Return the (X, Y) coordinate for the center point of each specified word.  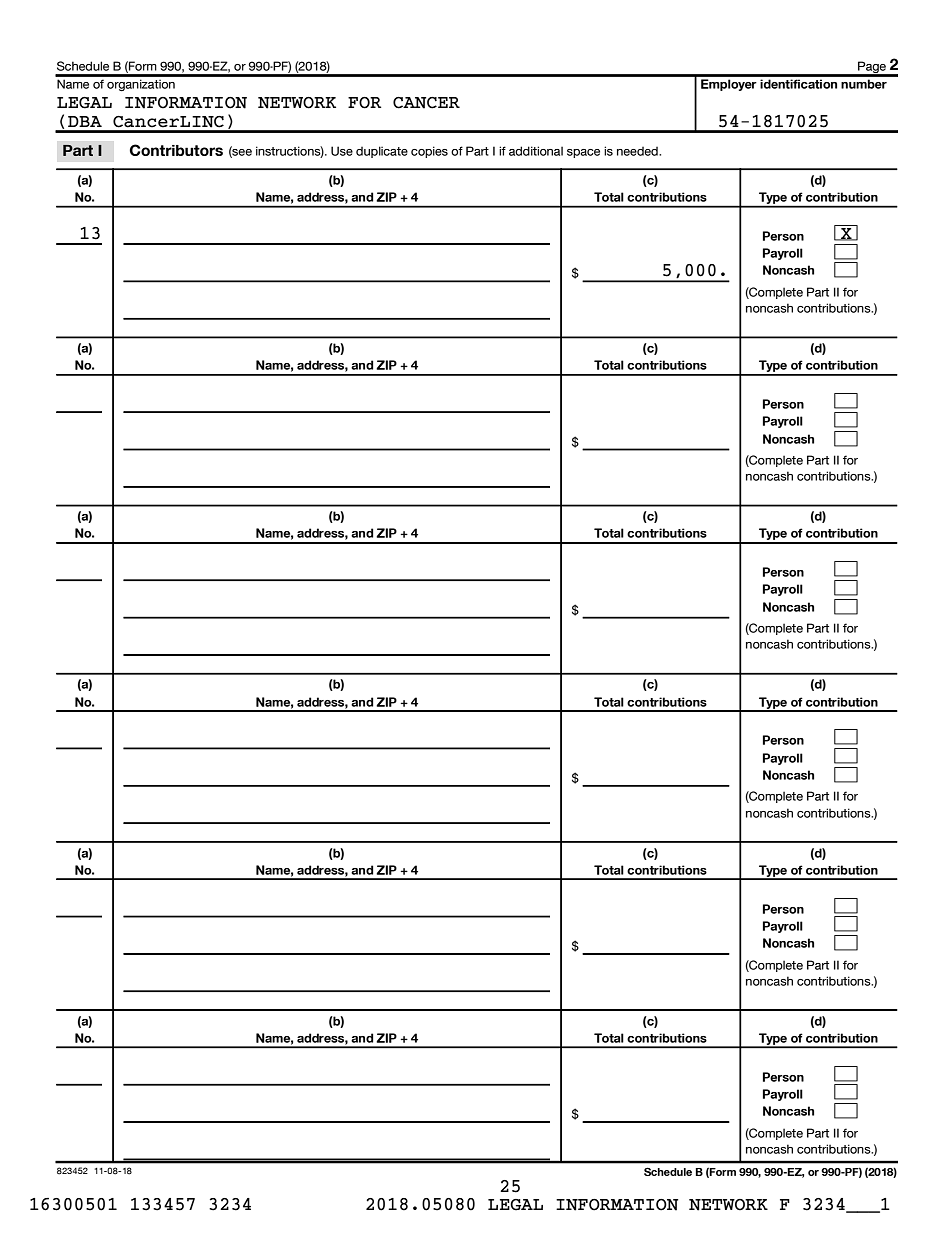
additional (536, 151)
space (583, 153)
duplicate (382, 152)
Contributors (176, 150)
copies (429, 152)
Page (872, 68)
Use (342, 151)
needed (638, 151)
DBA (85, 121)
